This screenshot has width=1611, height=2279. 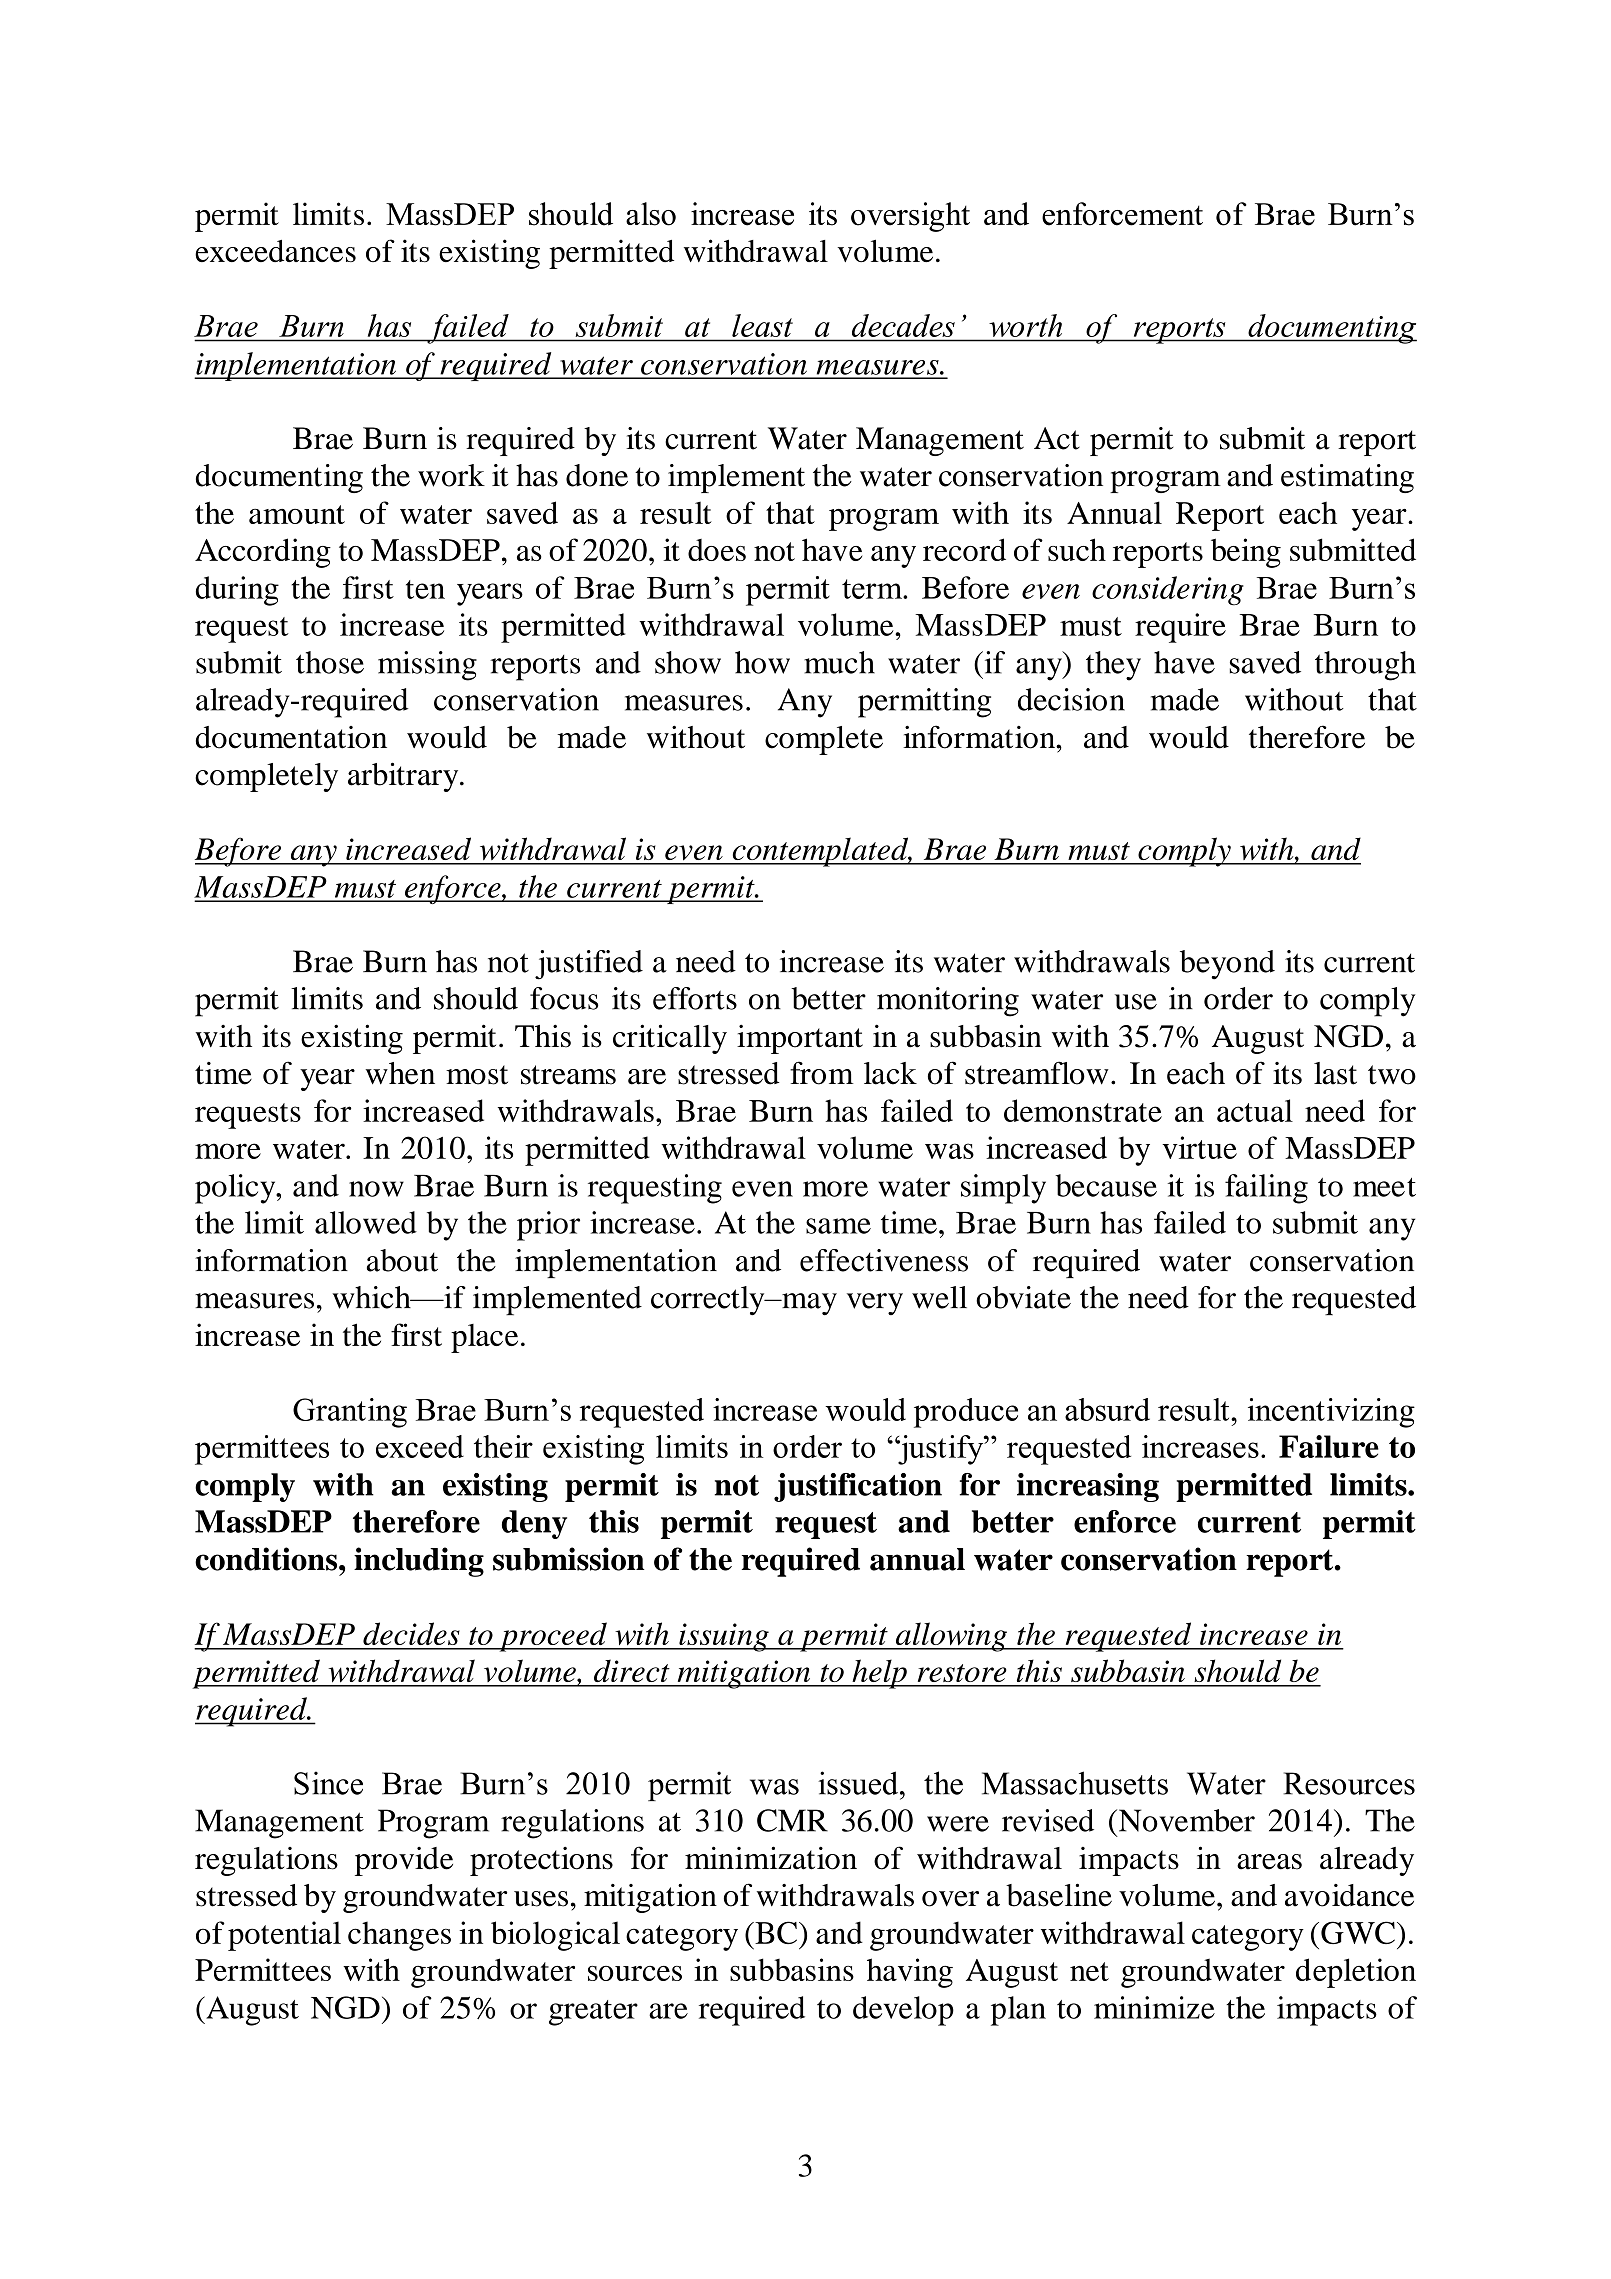 I want to click on changes, so click(x=399, y=1936).
